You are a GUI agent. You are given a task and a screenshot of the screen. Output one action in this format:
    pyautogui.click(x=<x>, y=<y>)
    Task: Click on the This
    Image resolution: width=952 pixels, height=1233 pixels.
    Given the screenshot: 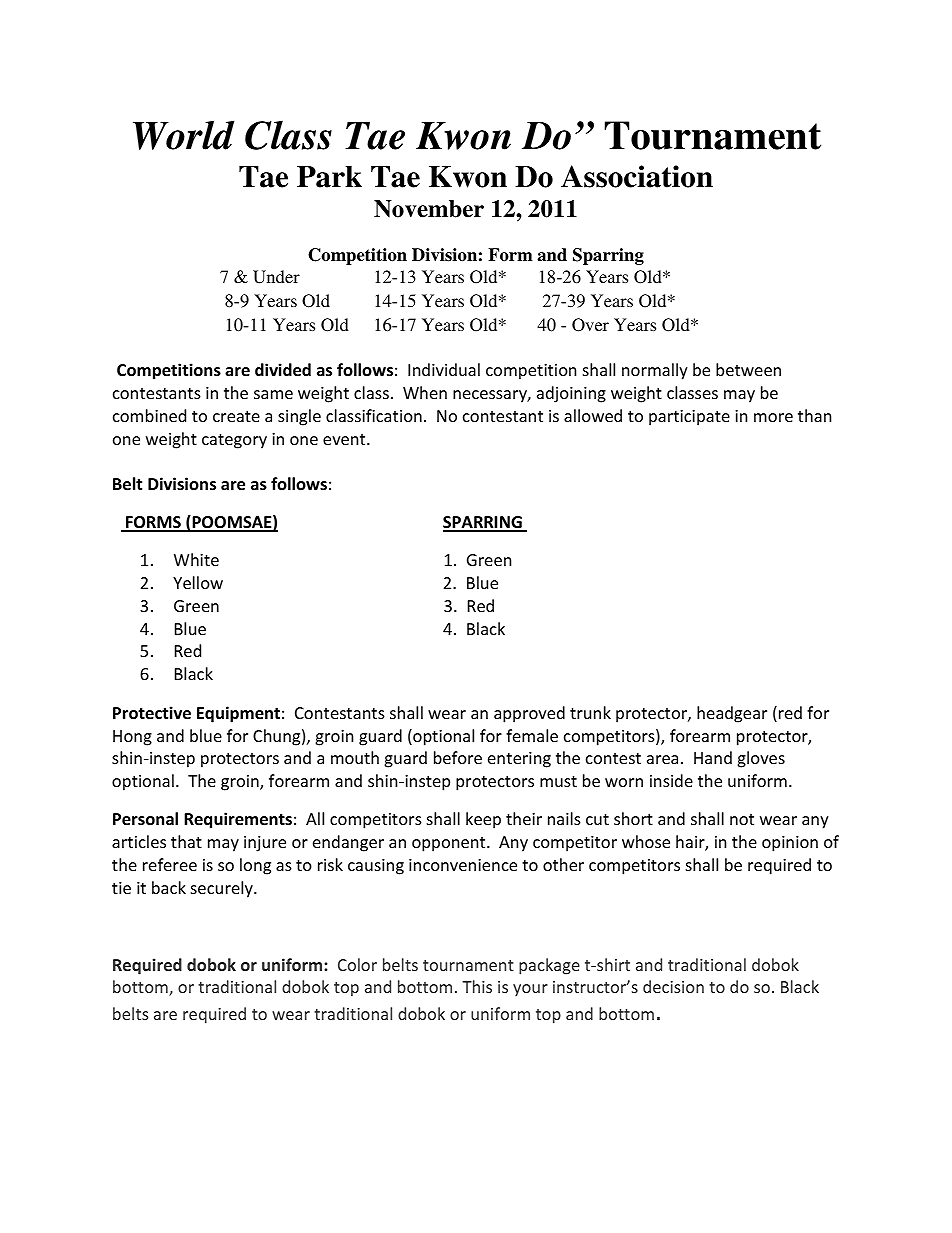 What is the action you would take?
    pyautogui.click(x=477, y=986)
